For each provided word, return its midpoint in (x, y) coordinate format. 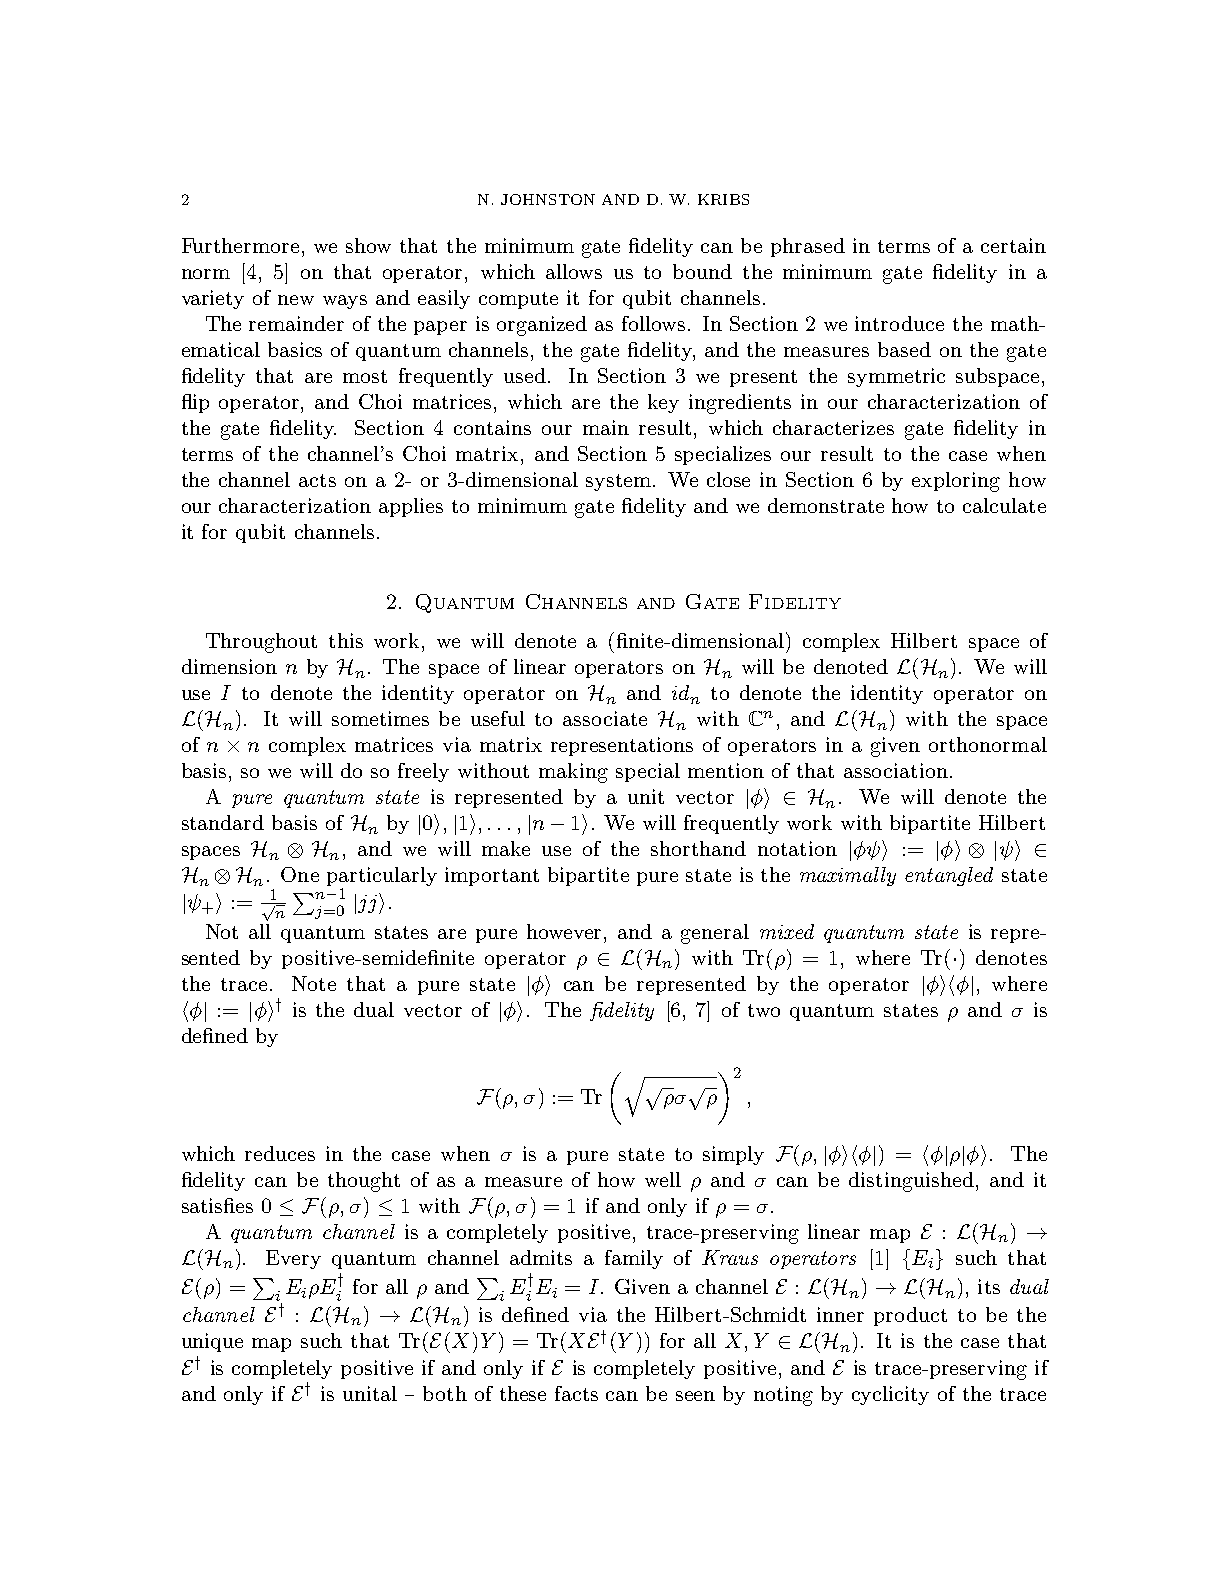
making (573, 773)
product (910, 1316)
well (663, 1179)
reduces (280, 1153)
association (896, 770)
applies (411, 507)
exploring (956, 482)
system (620, 482)
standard (223, 822)
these (523, 1393)
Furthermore (240, 245)
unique (212, 1342)
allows (574, 271)
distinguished (911, 1182)
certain (1013, 245)
